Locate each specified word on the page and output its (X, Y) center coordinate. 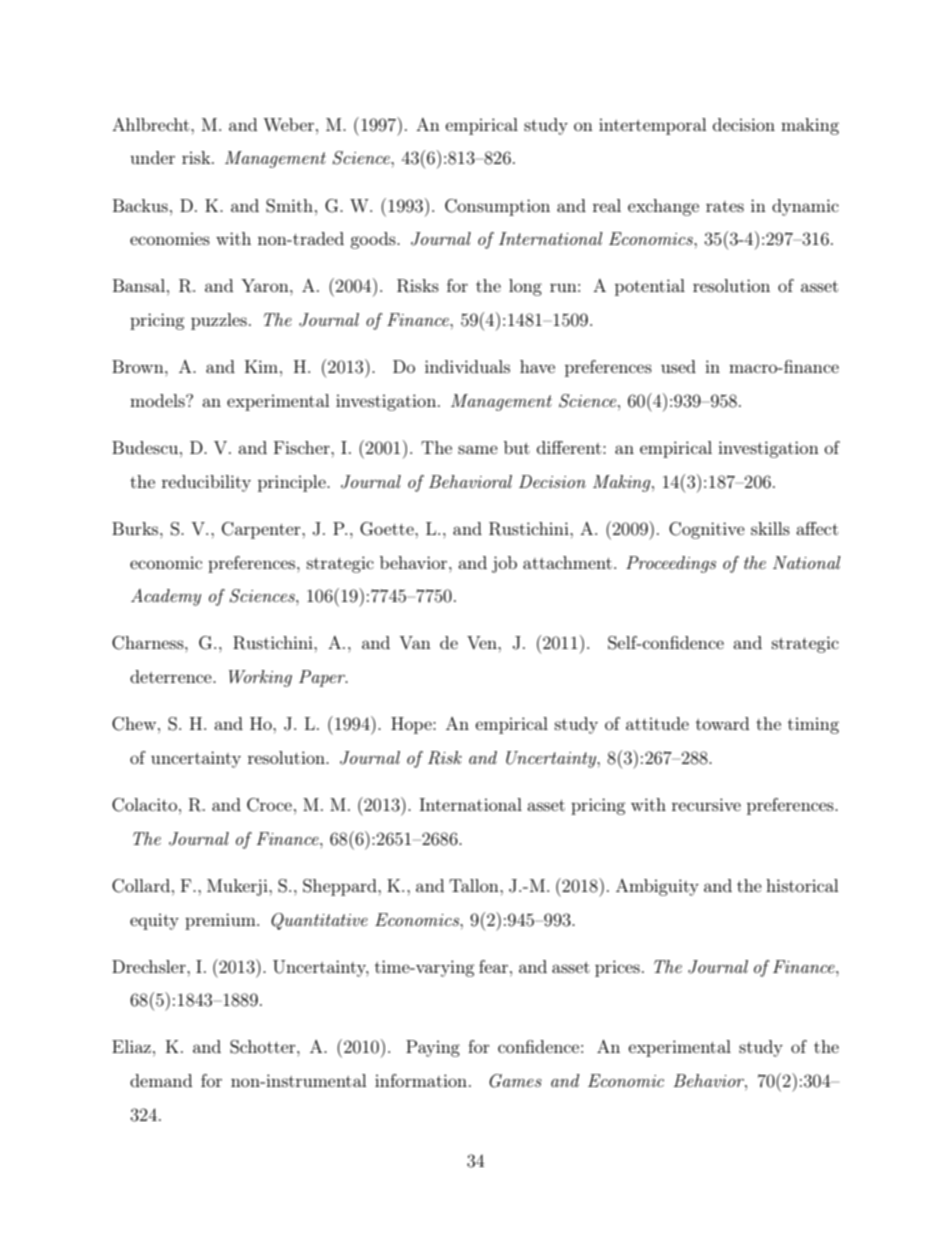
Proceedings (671, 564)
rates (725, 206)
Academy (166, 597)
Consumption (497, 207)
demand (161, 1080)
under (152, 157)
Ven (483, 642)
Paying (433, 1048)
